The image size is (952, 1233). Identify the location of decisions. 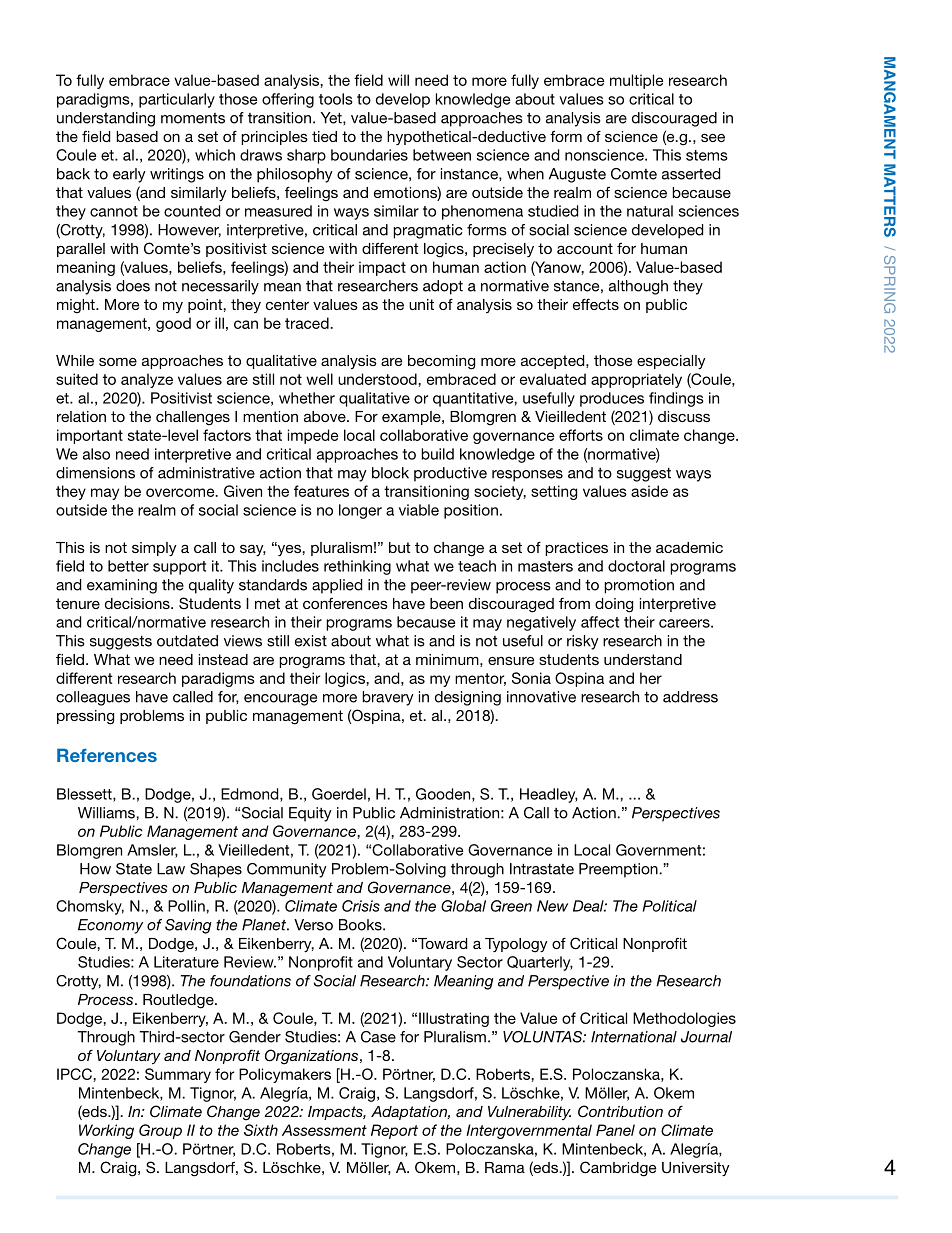
(138, 603).
